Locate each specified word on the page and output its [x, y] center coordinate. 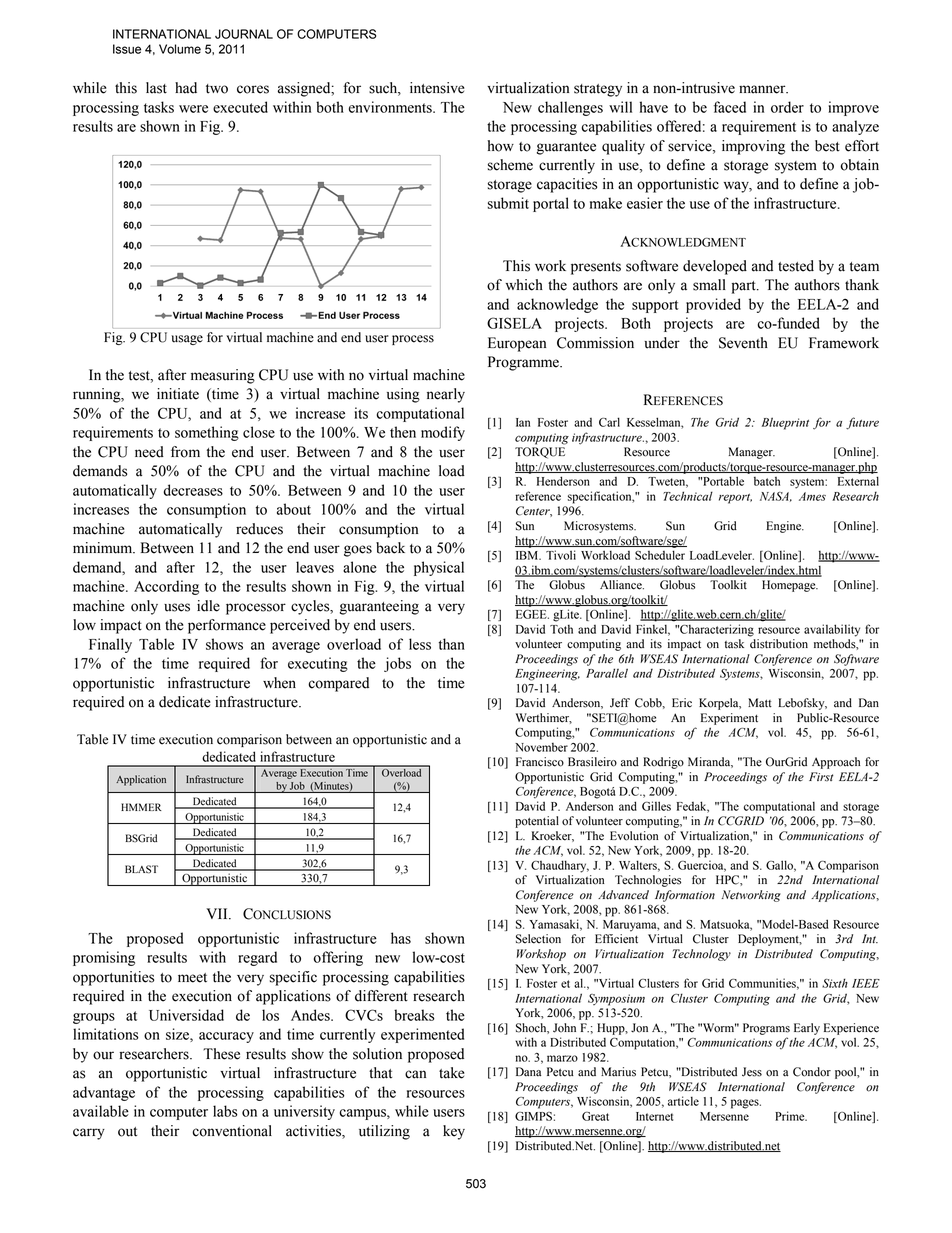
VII [218, 914]
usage [187, 340]
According [166, 587]
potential [537, 822]
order [787, 107]
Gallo [781, 866]
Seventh [743, 343]
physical [439, 568]
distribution [779, 644]
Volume [180, 49]
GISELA [514, 323]
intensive [437, 88]
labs [225, 1111]
